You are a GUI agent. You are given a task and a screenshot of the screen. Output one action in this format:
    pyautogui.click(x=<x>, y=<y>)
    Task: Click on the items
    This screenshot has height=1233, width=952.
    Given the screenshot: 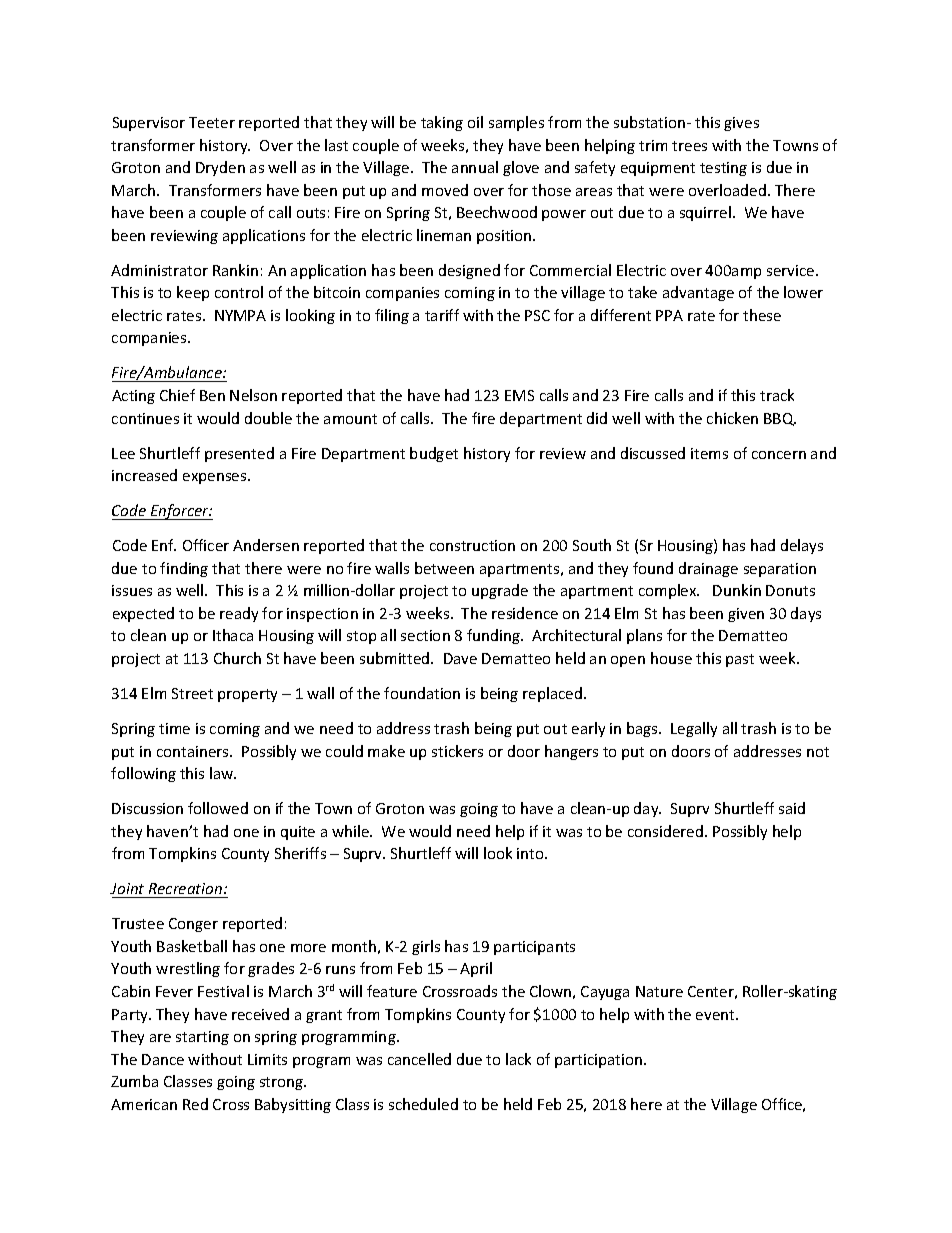 What is the action you would take?
    pyautogui.click(x=709, y=453)
